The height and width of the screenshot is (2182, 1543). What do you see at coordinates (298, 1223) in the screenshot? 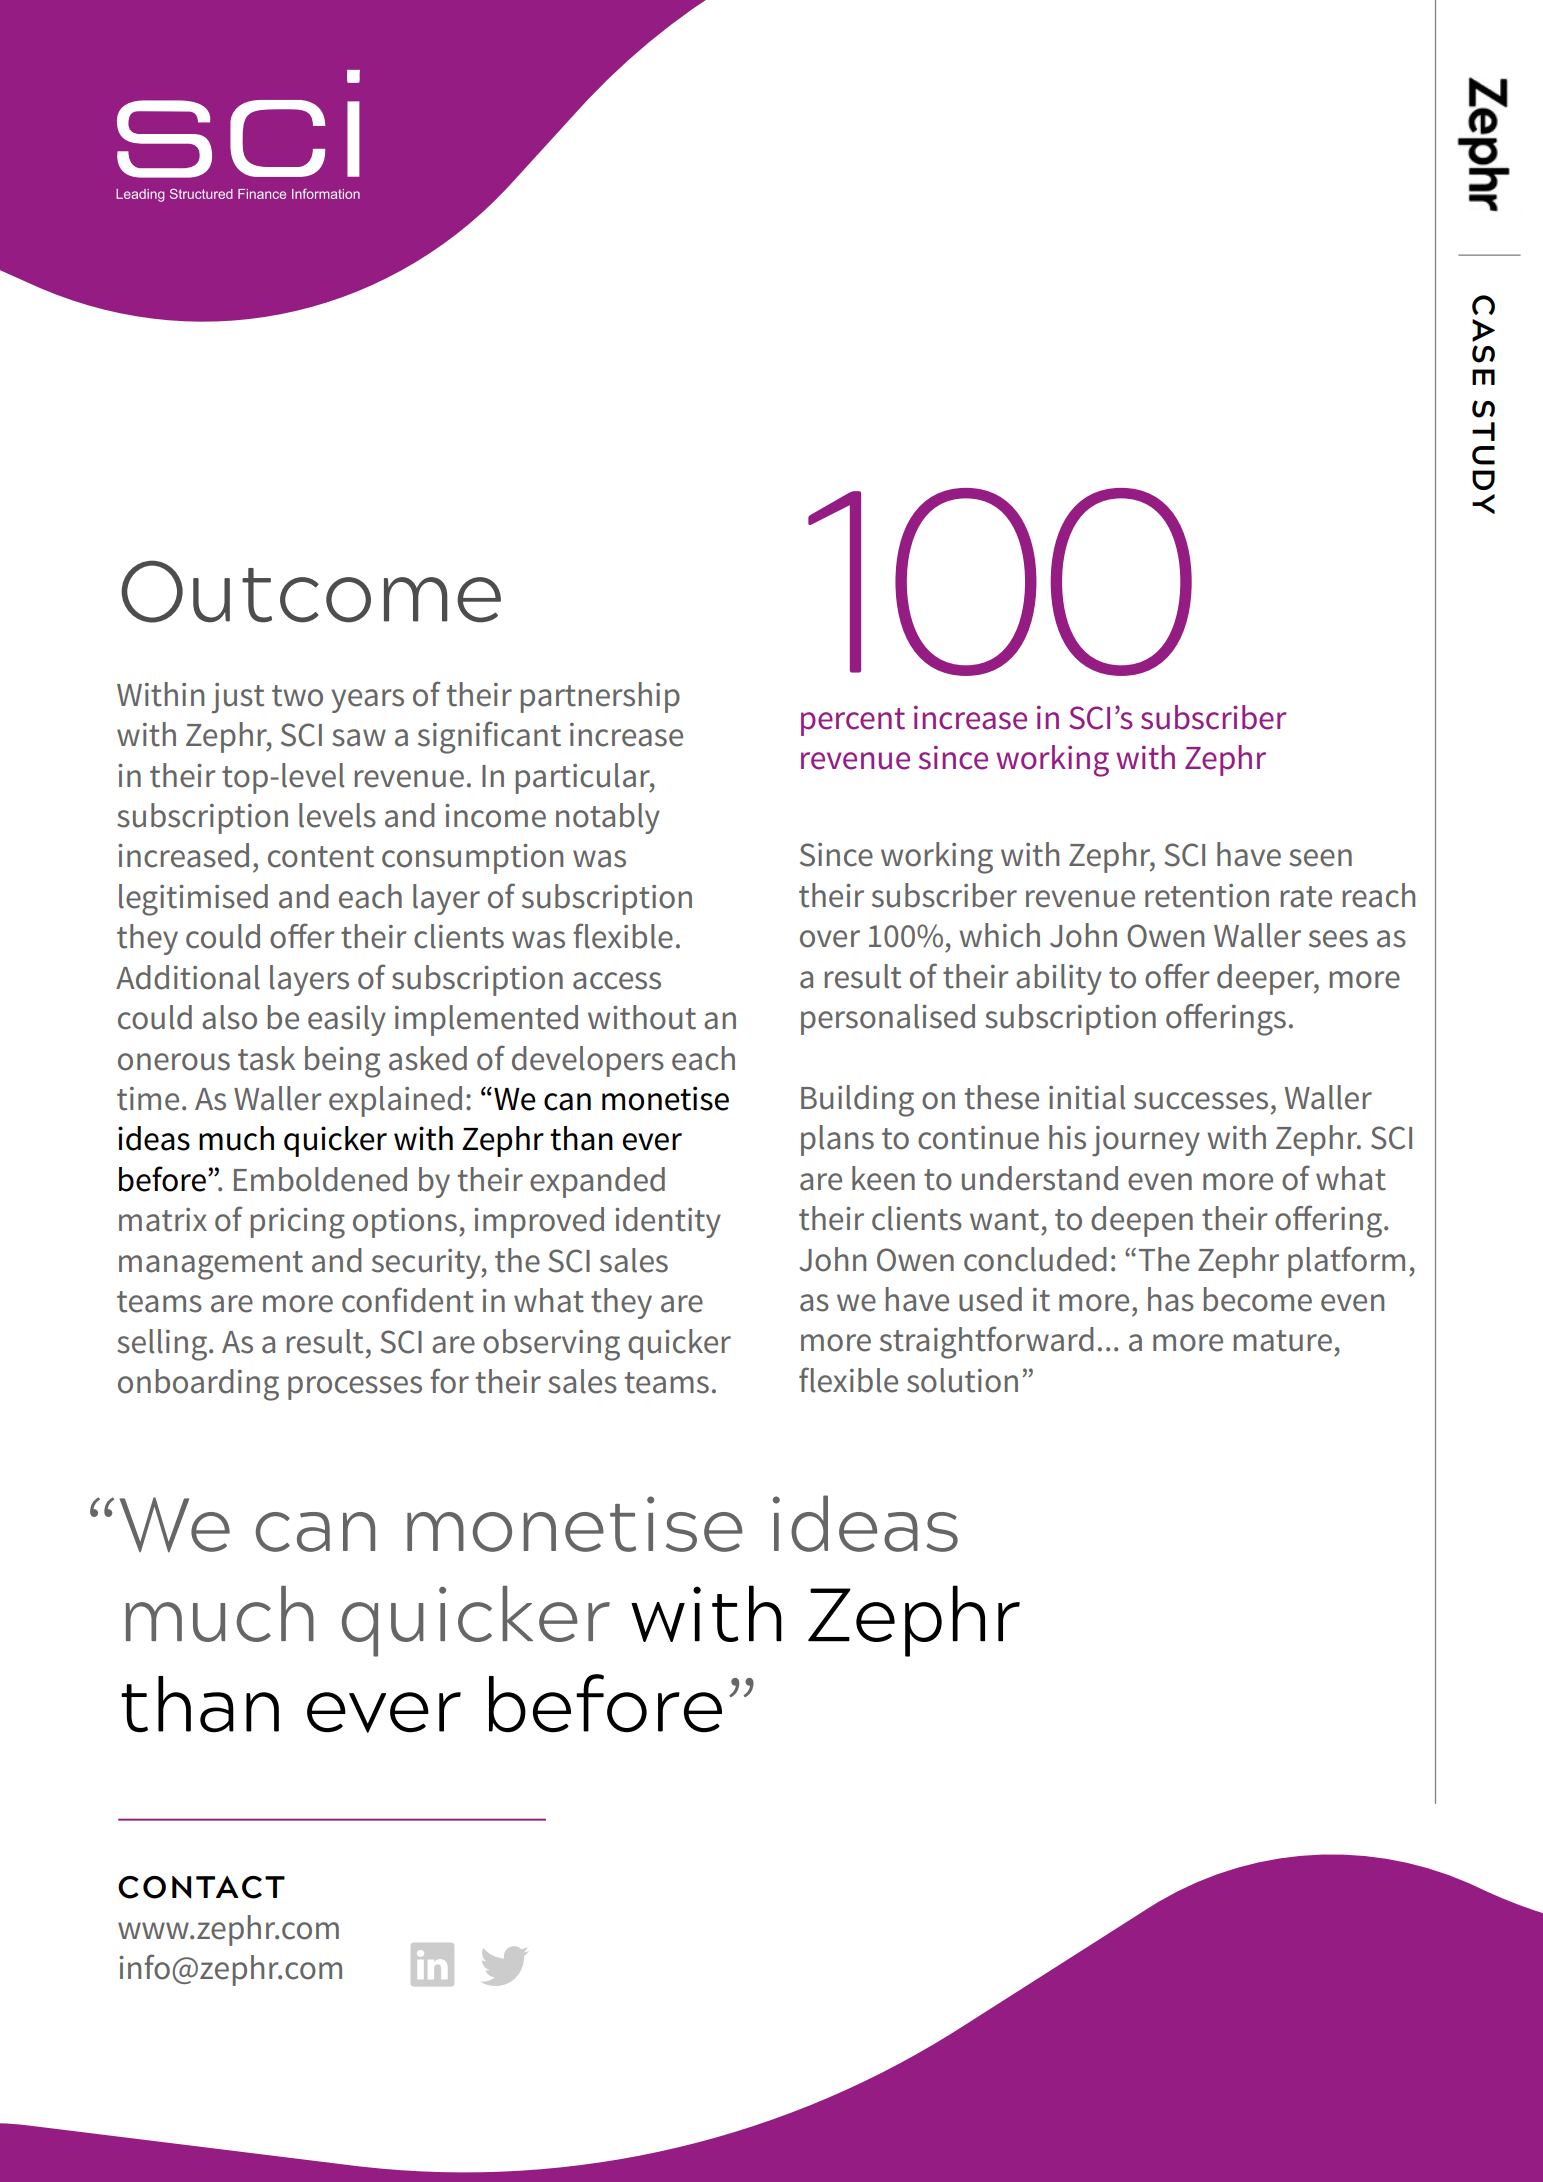
I see `pricing` at bounding box center [298, 1223].
